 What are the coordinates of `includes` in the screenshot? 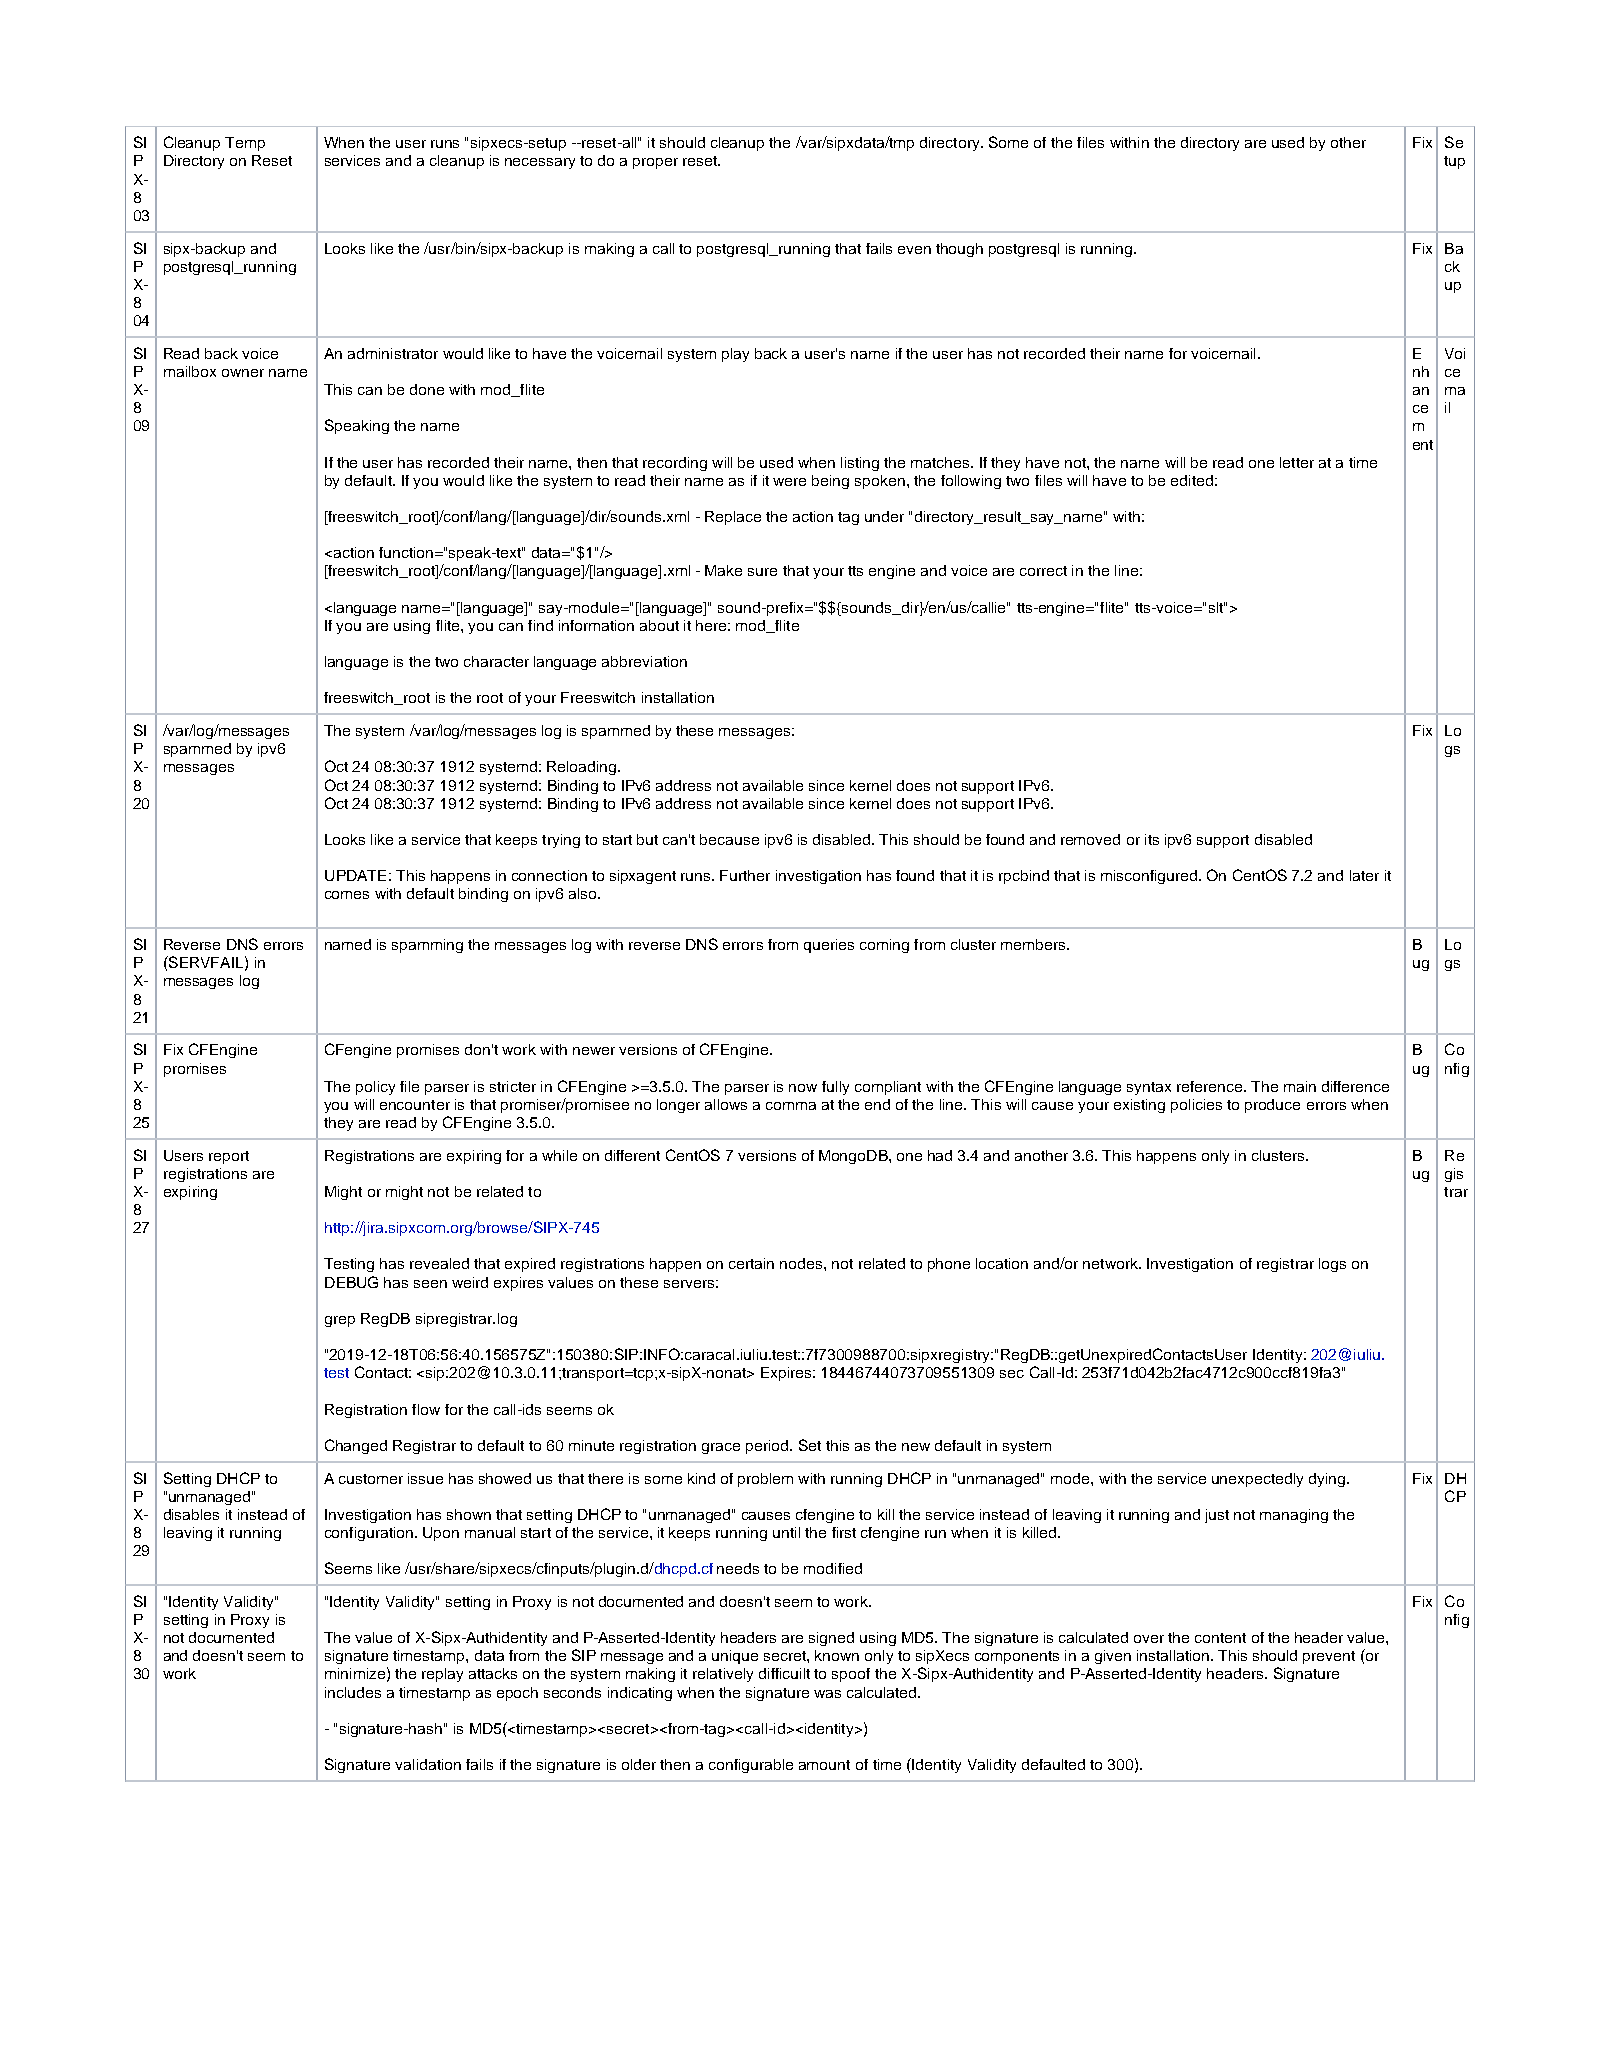 It's located at (353, 1692).
